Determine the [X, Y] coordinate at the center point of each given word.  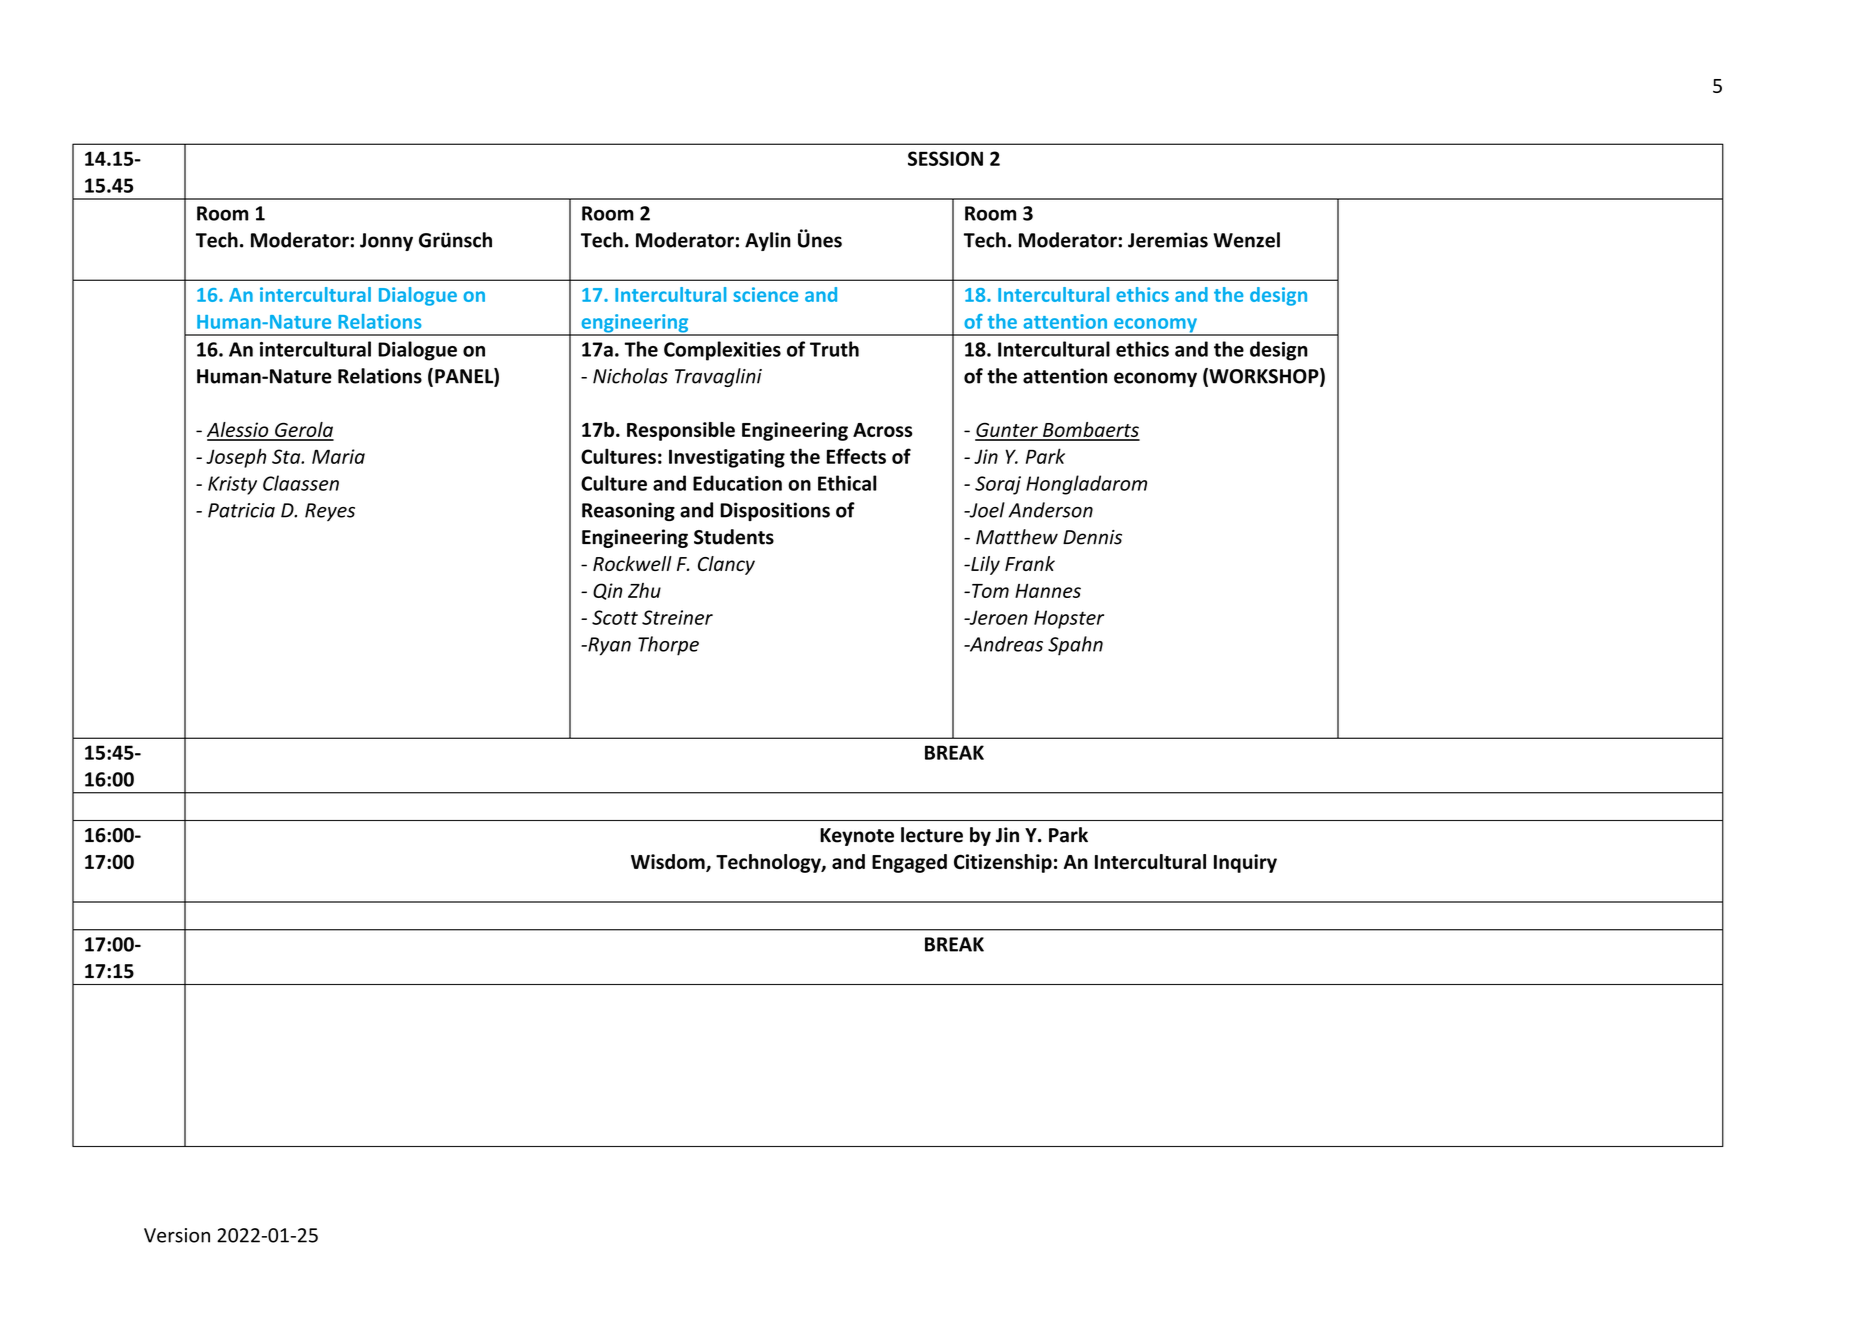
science [765, 294]
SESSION [945, 158]
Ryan [608, 646]
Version [177, 1235]
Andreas [1005, 644]
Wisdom [669, 863]
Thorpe [668, 646]
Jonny [386, 242]
